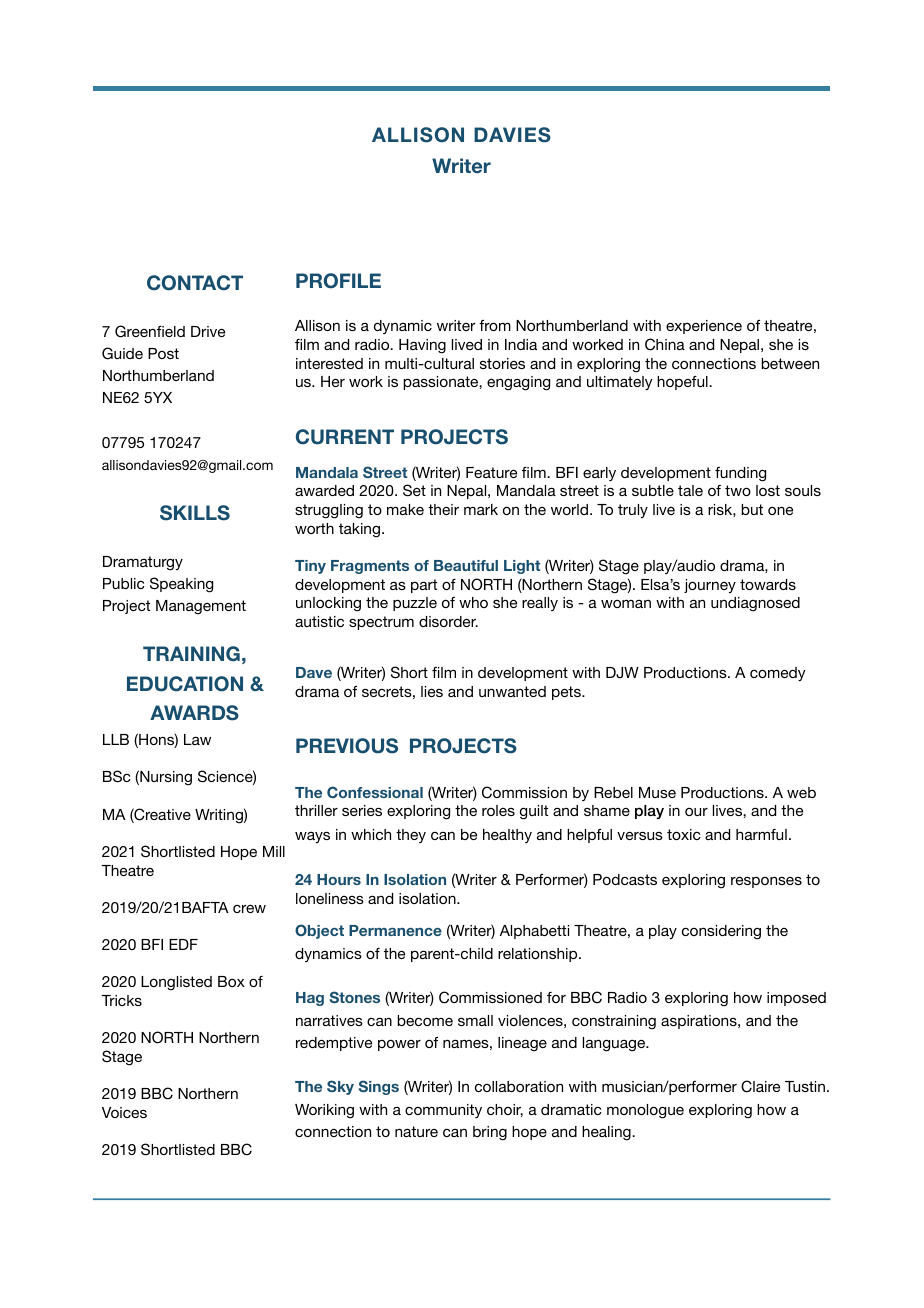 Image resolution: width=924 pixels, height=1308 pixels. What do you see at coordinates (721, 932) in the image?
I see `considering` at bounding box center [721, 932].
